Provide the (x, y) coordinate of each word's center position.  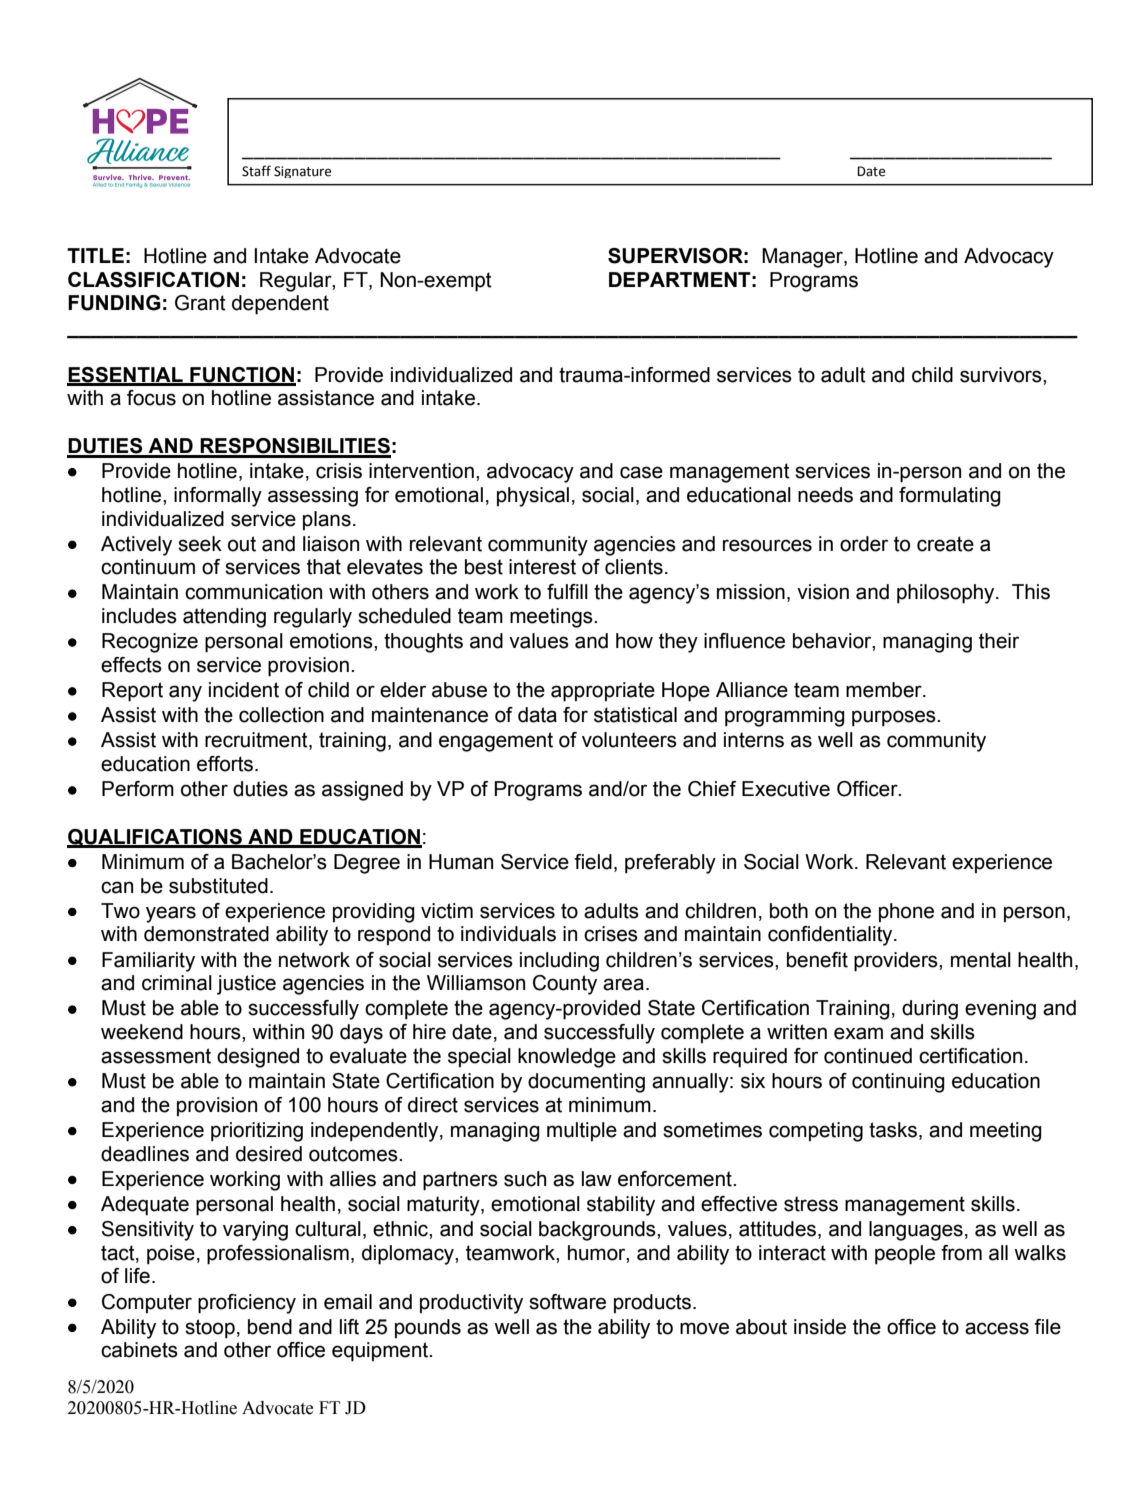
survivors (1002, 375)
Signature (302, 172)
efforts (226, 764)
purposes (895, 718)
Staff (256, 171)
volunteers (629, 740)
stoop (210, 1329)
